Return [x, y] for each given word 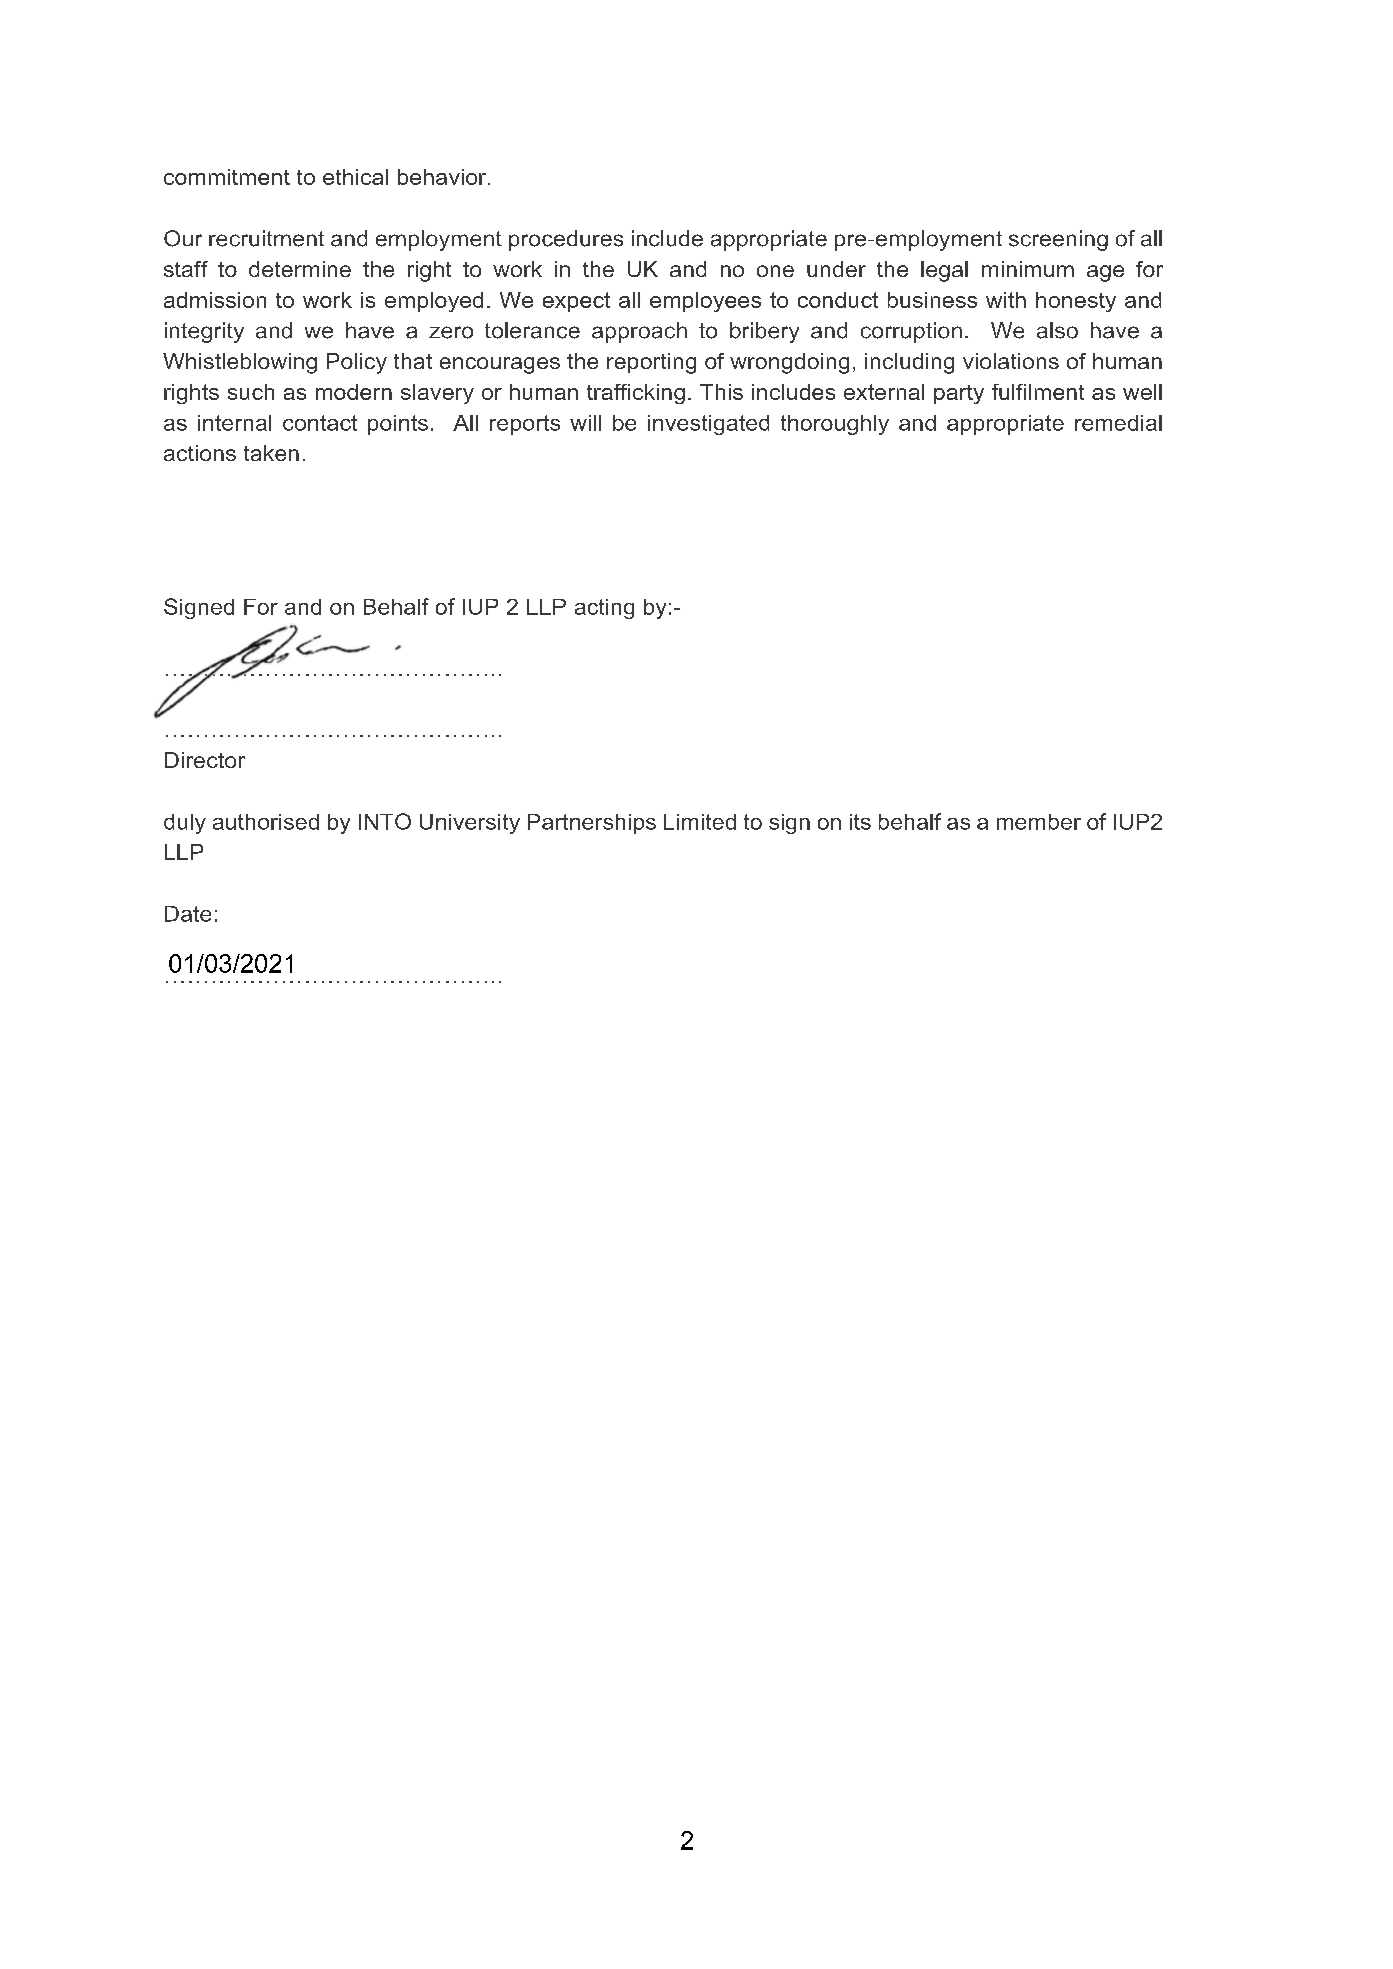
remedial [1118, 423]
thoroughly [835, 425]
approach [639, 332]
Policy [357, 363]
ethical [355, 177]
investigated [708, 425]
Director [205, 760]
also [1057, 330]
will [585, 423]
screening [1058, 240]
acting [604, 609]
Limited [700, 822]
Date [188, 914]
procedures [566, 240]
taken [271, 453]
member [1039, 822]
